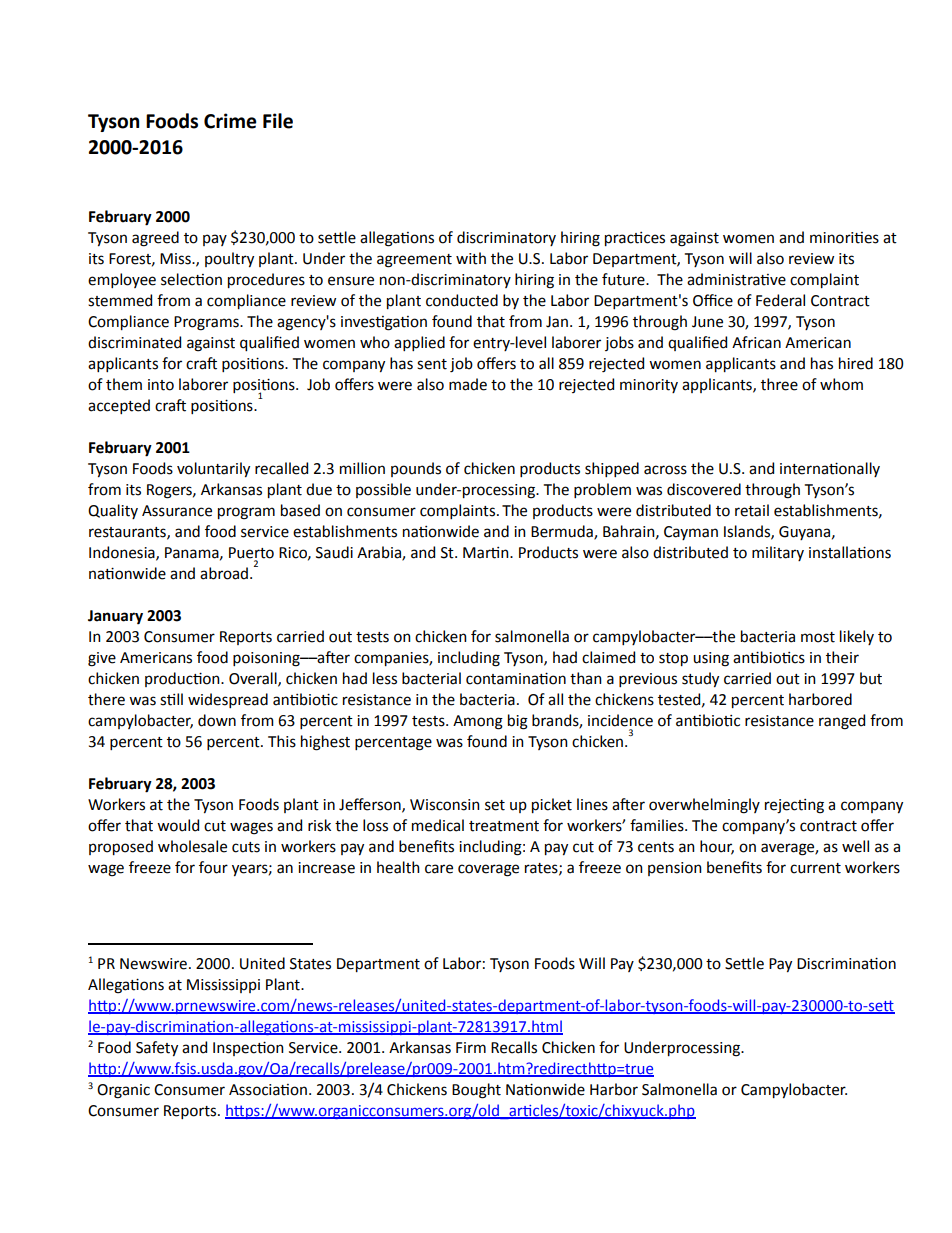 The image size is (952, 1233). What do you see at coordinates (224, 573) in the screenshot?
I see `abroad` at bounding box center [224, 573].
